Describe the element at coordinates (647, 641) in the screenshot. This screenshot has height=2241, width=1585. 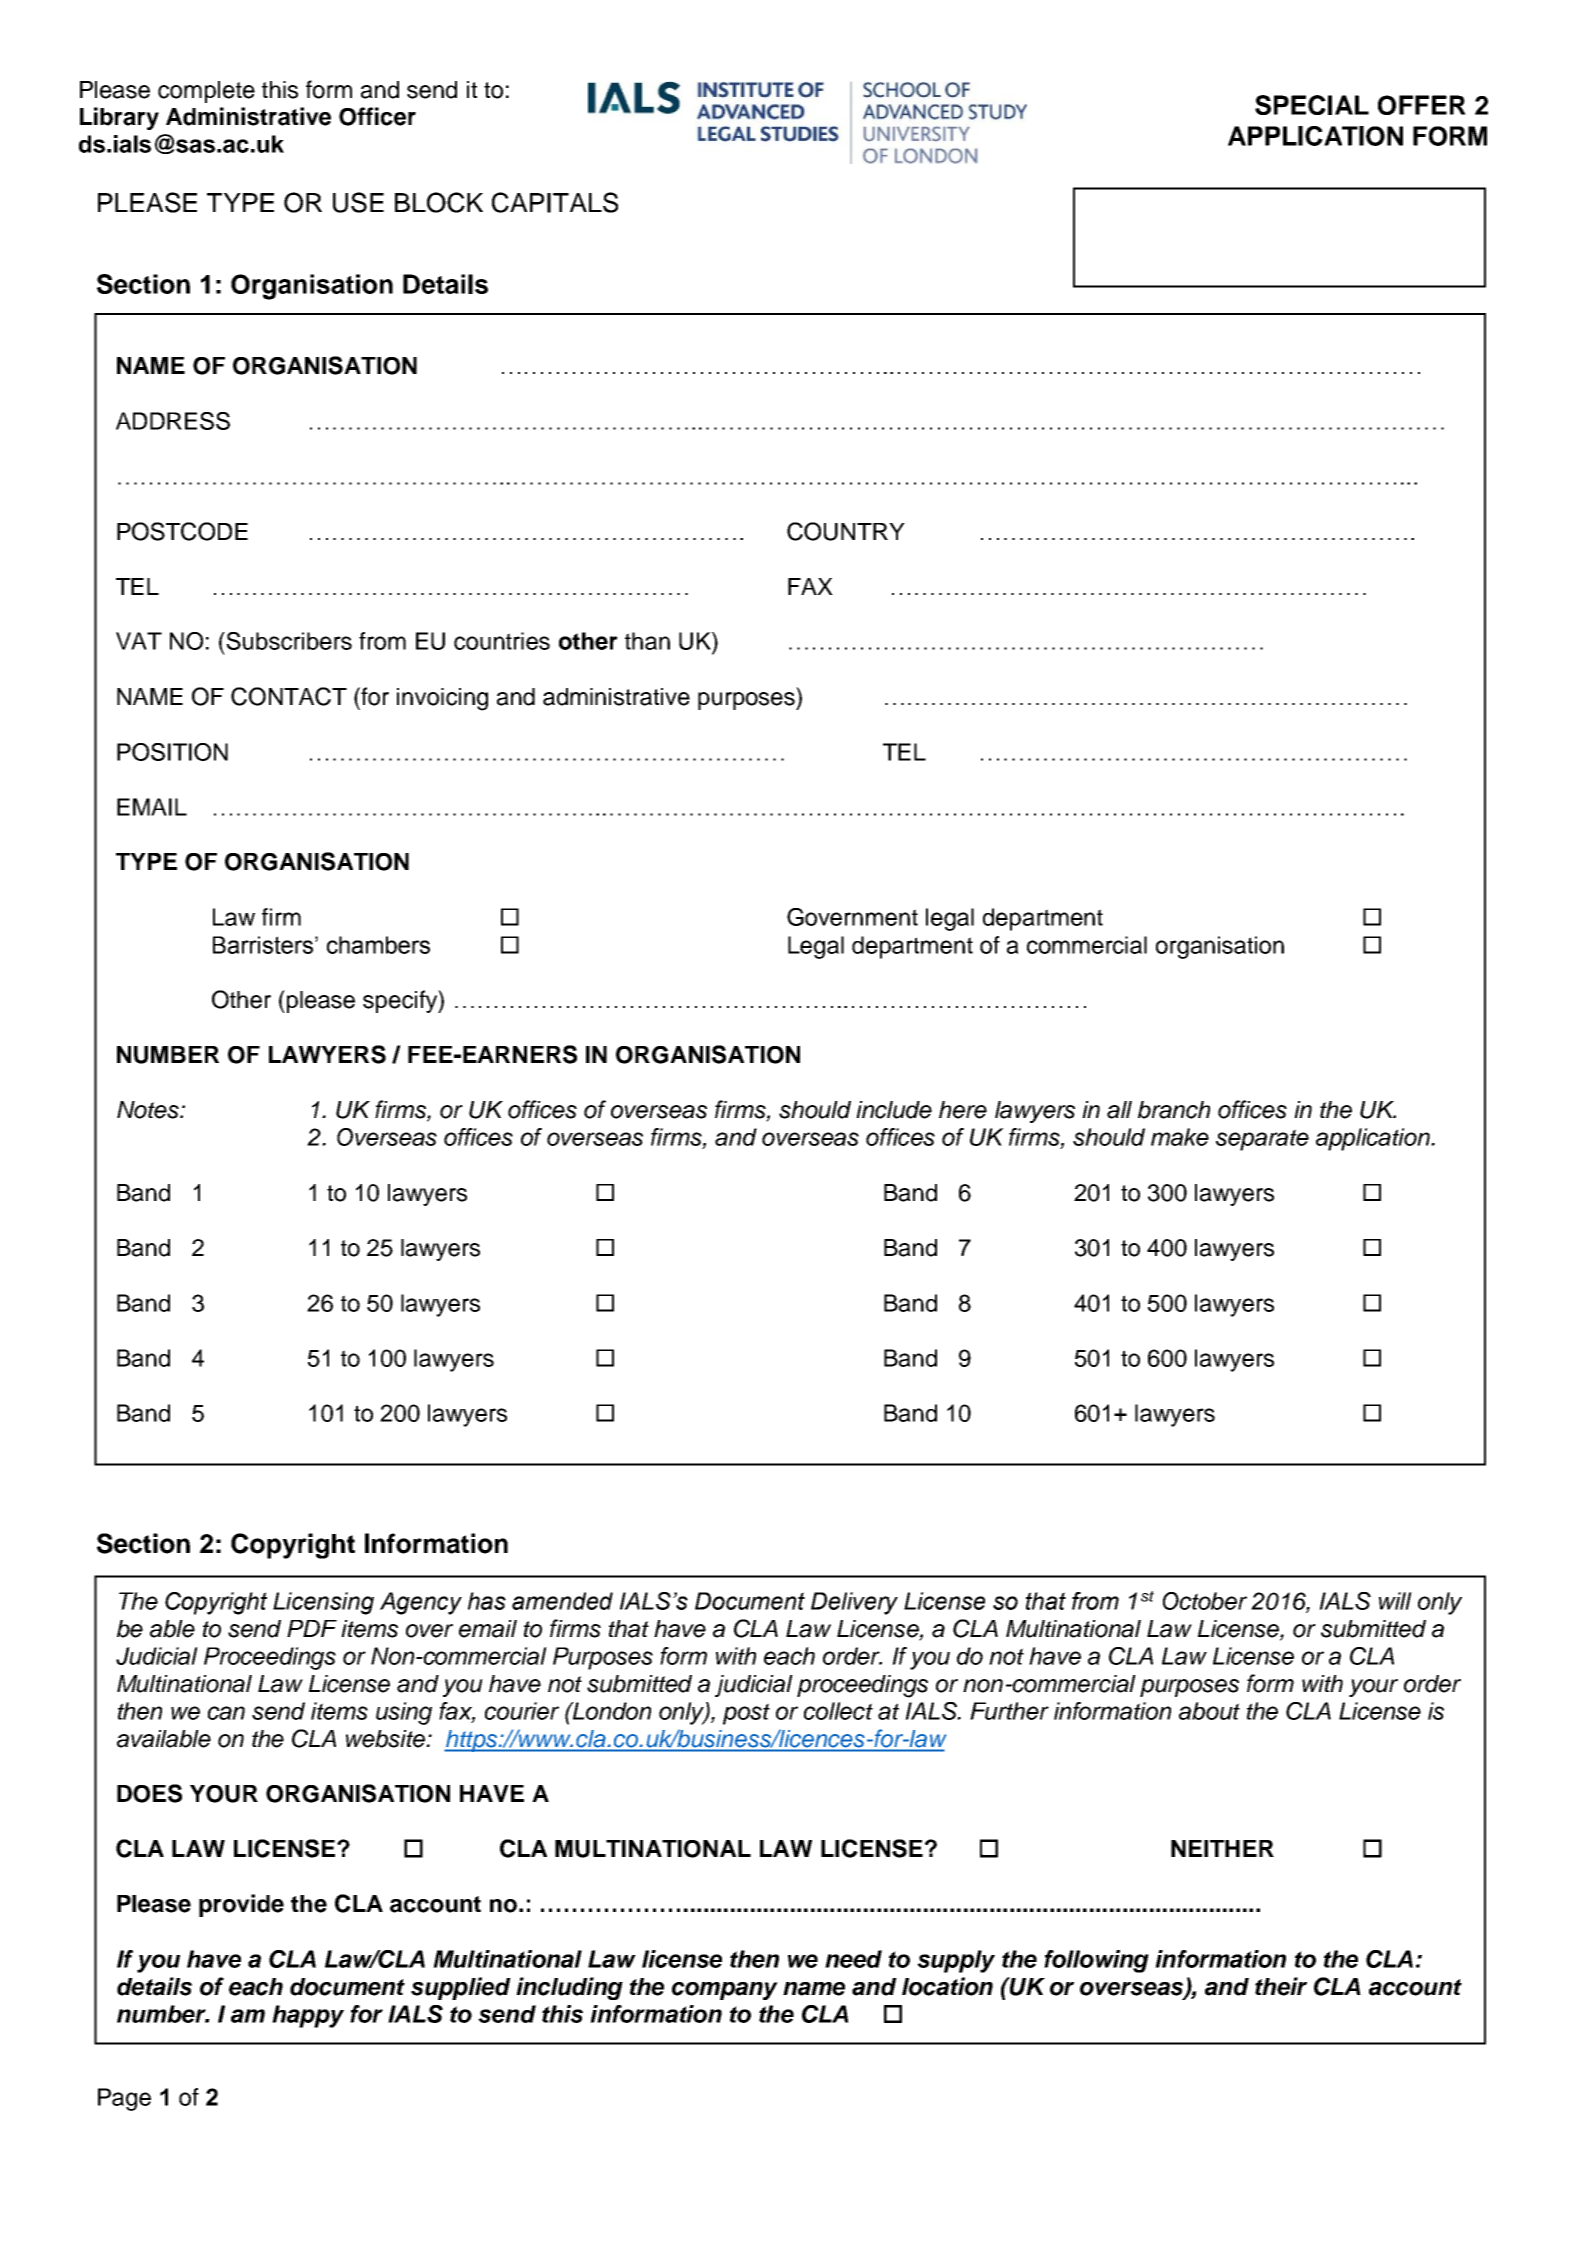
I see `than` at that location.
